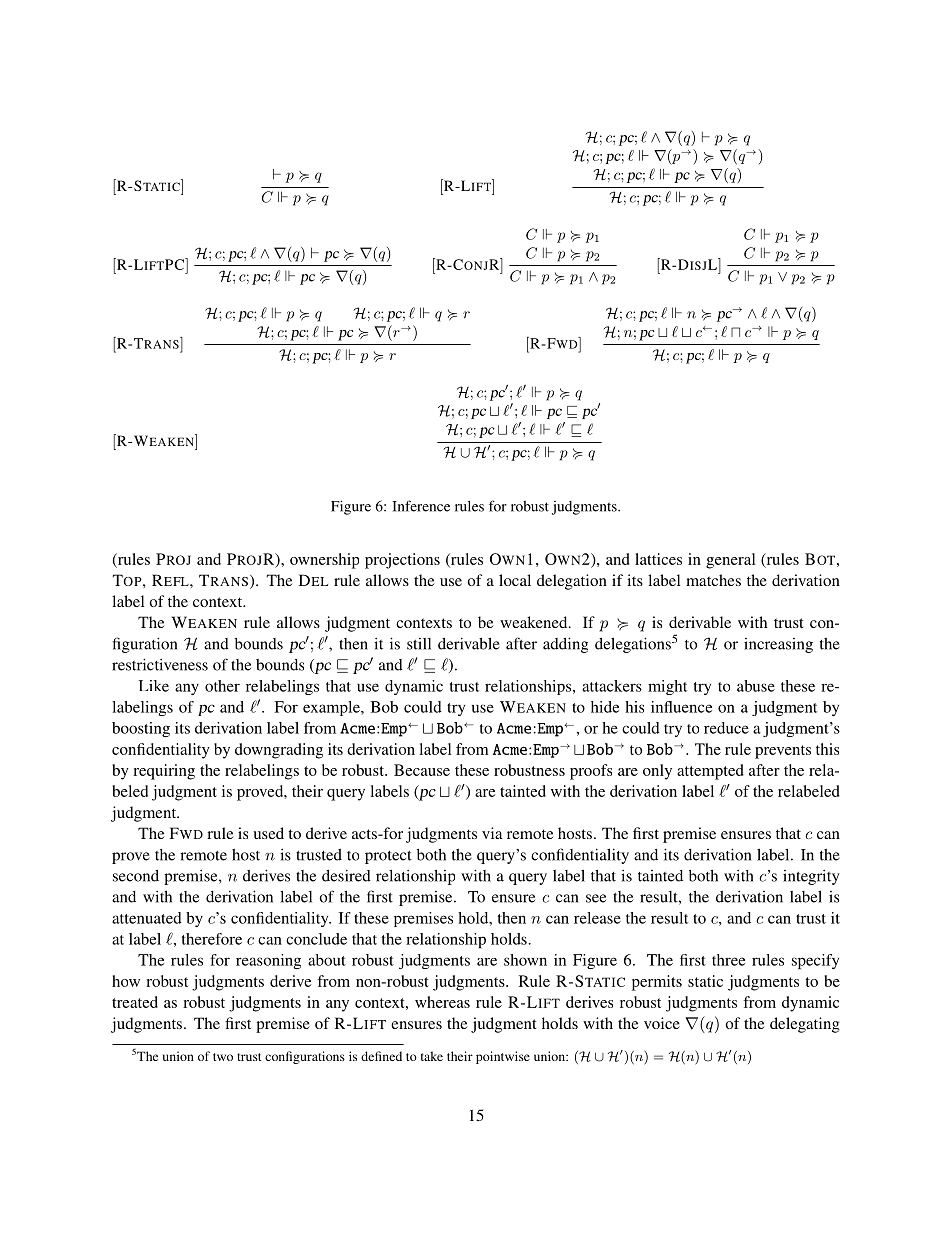 Image resolution: width=952 pixels, height=1233 pixels. What do you see at coordinates (710, 772) in the image?
I see `attempted` at bounding box center [710, 772].
